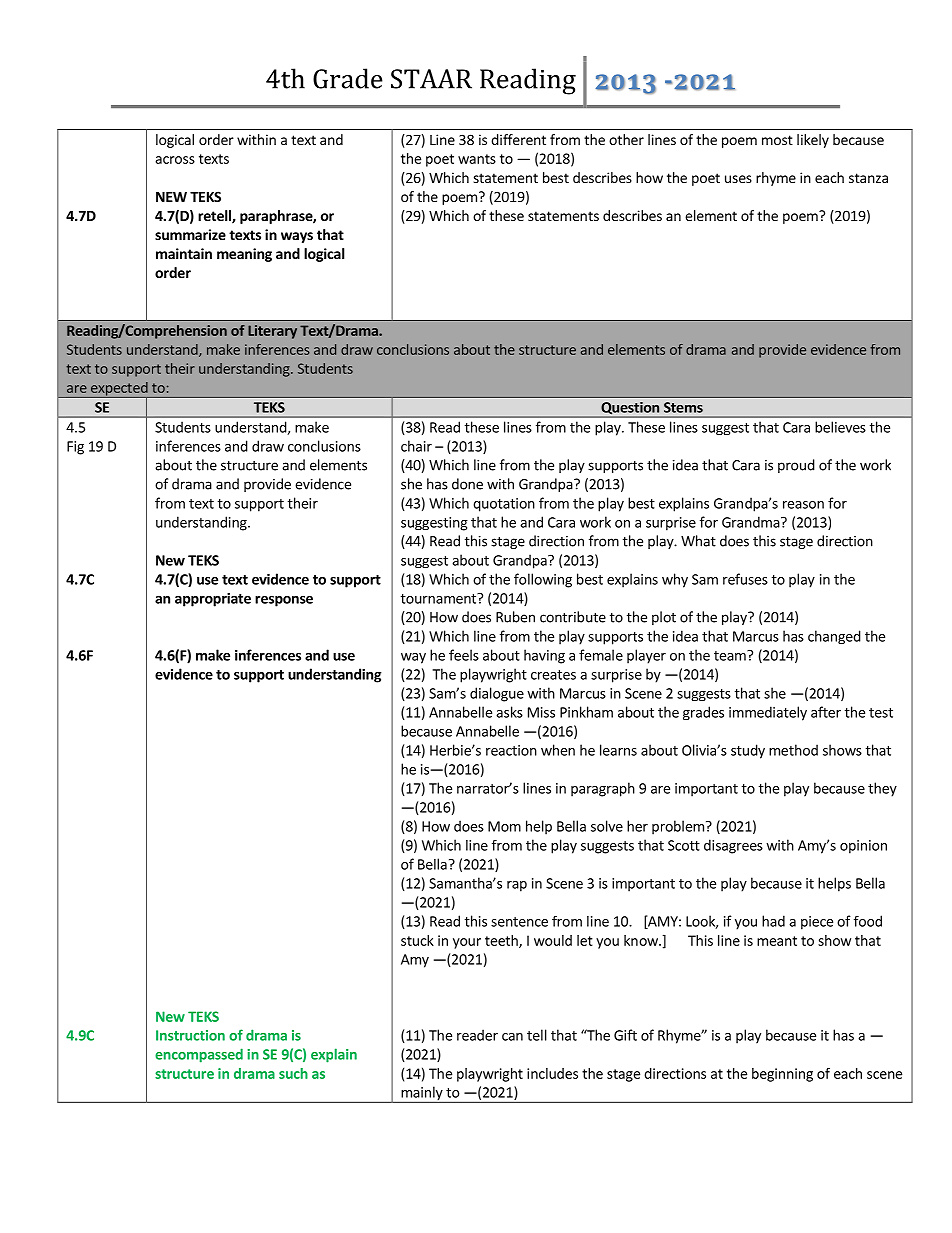  Describe the element at coordinates (512, 1037) in the screenshot. I see `can` at that location.
